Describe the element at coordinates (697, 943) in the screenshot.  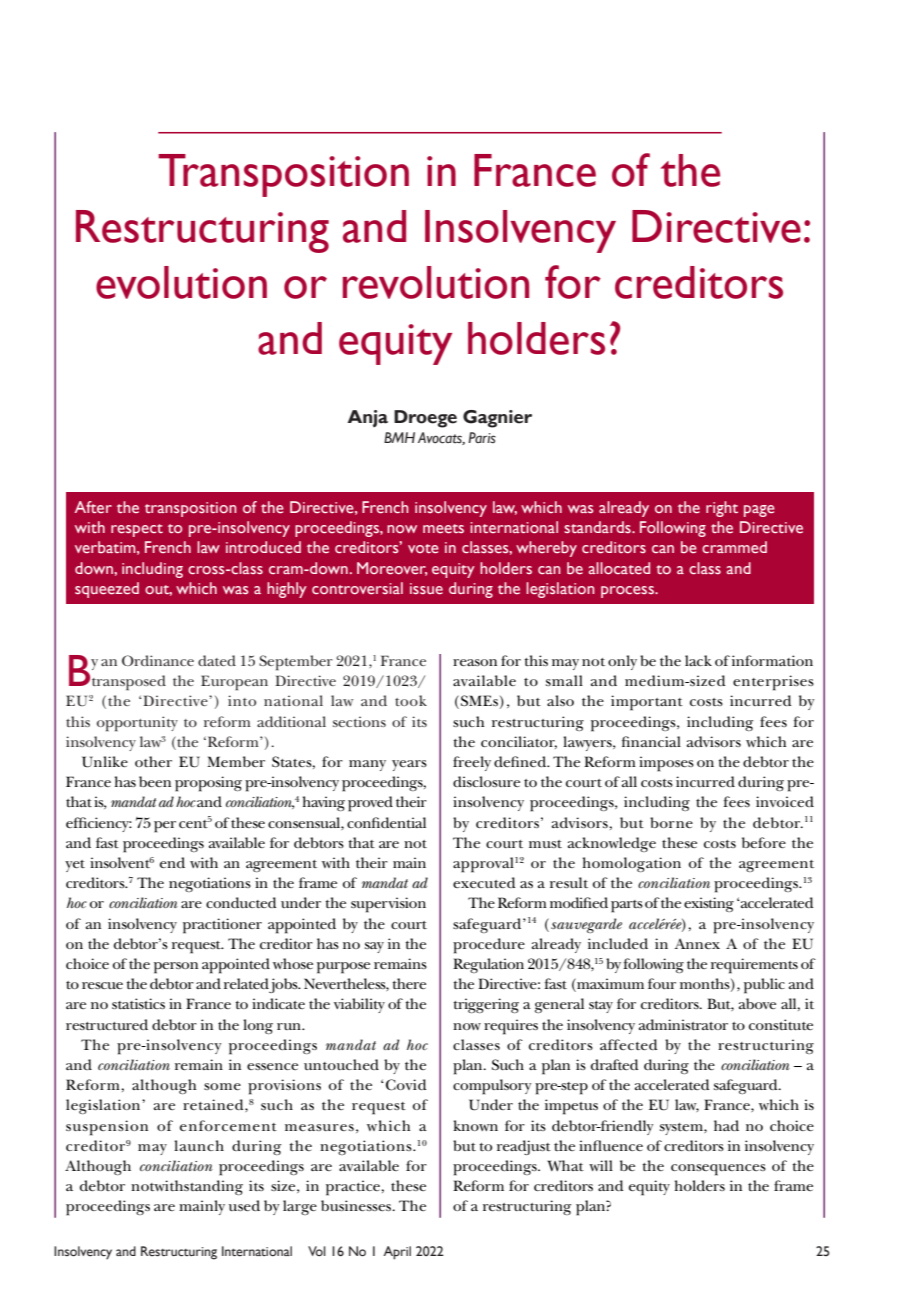
I see `Annex` at that location.
